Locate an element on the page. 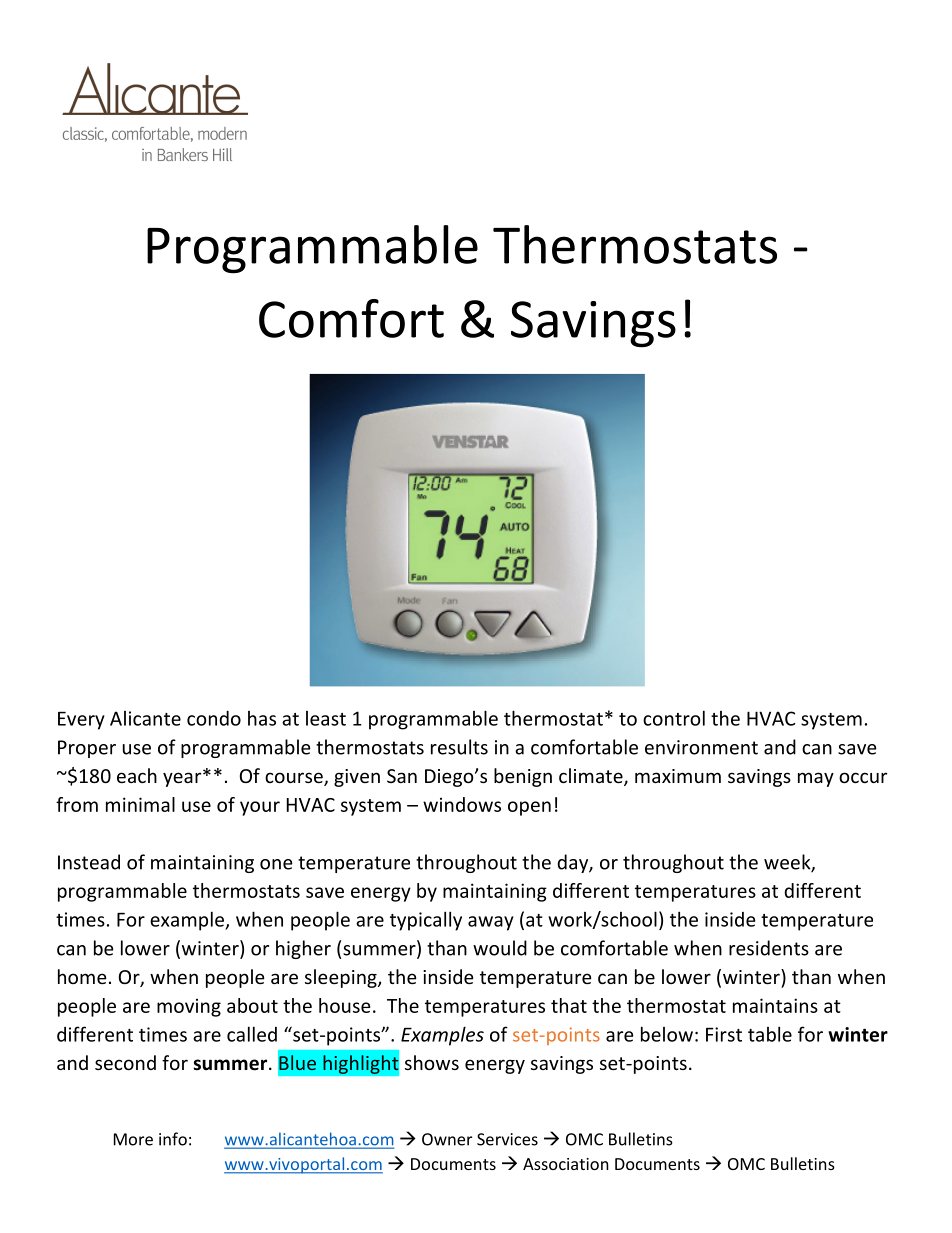 The image size is (952, 1233). residents is located at coordinates (769, 948).
